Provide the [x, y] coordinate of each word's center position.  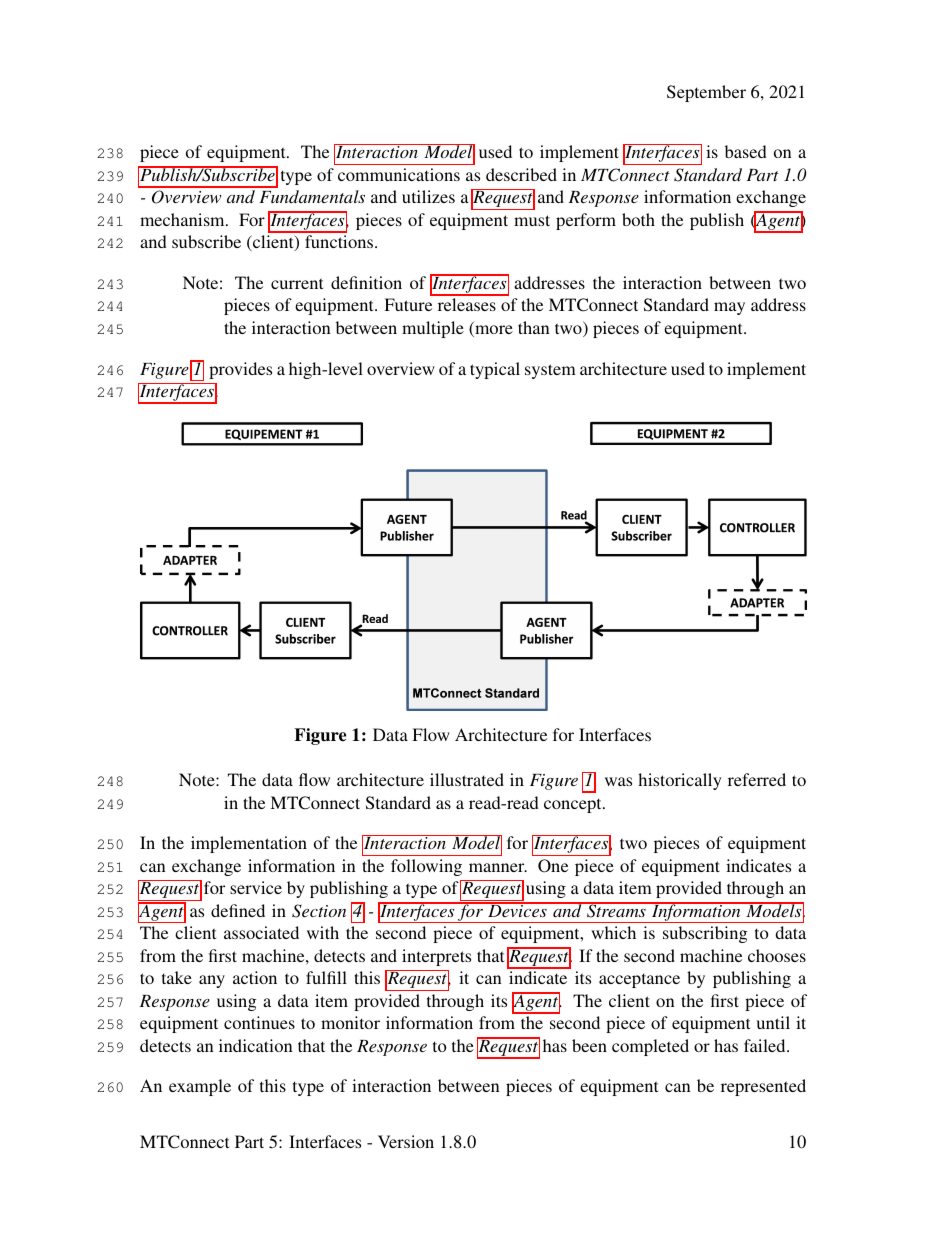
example [200, 1087]
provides [240, 370]
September [706, 93]
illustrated [467, 779]
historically [680, 781]
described [521, 174]
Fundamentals [312, 196]
